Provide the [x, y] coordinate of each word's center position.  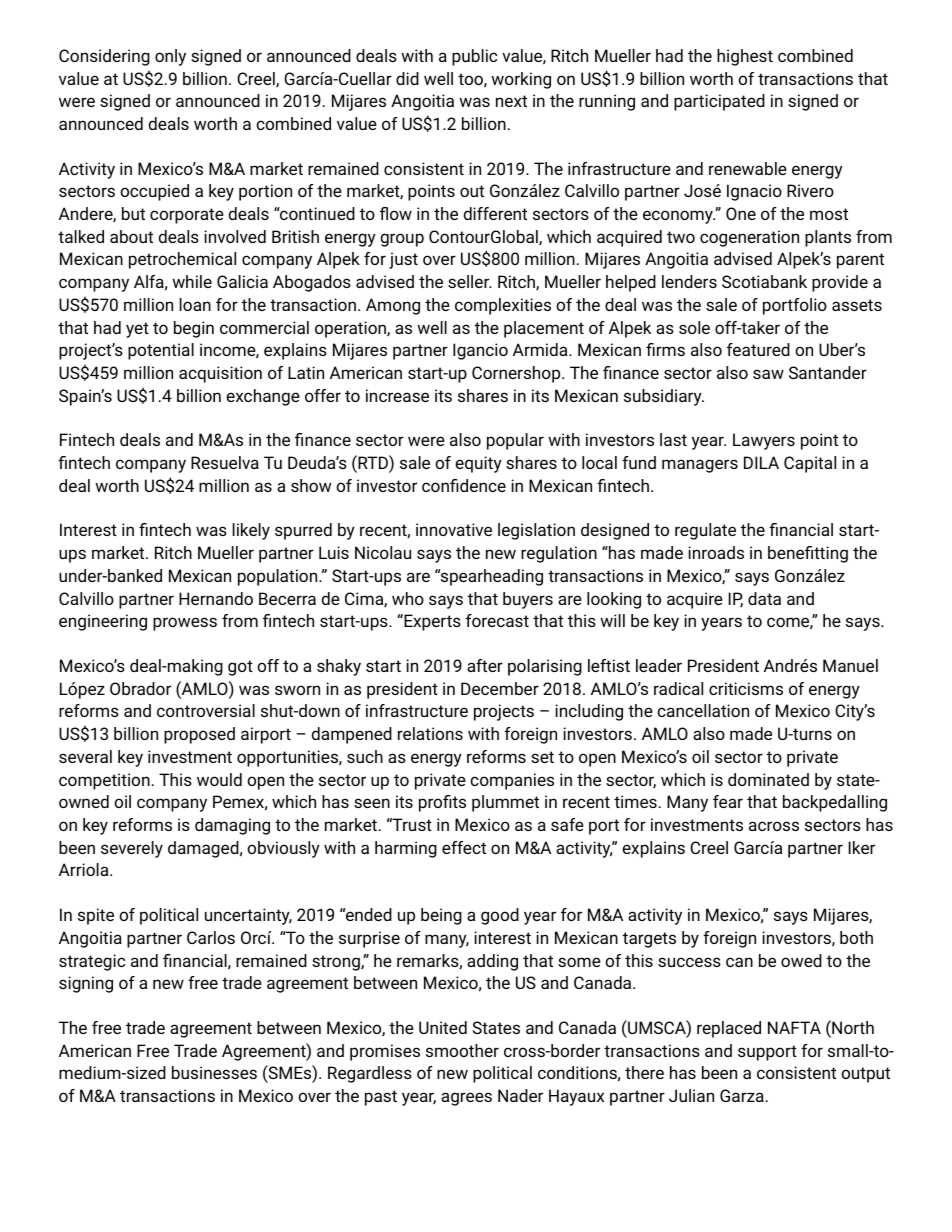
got [240, 668]
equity [478, 464]
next [511, 101]
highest [745, 57]
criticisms [746, 688]
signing [86, 984]
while [192, 281]
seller [469, 281]
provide [840, 283]
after [485, 665]
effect [464, 847]
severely [132, 849]
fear [728, 801]
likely [251, 531]
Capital [810, 464]
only [170, 57]
